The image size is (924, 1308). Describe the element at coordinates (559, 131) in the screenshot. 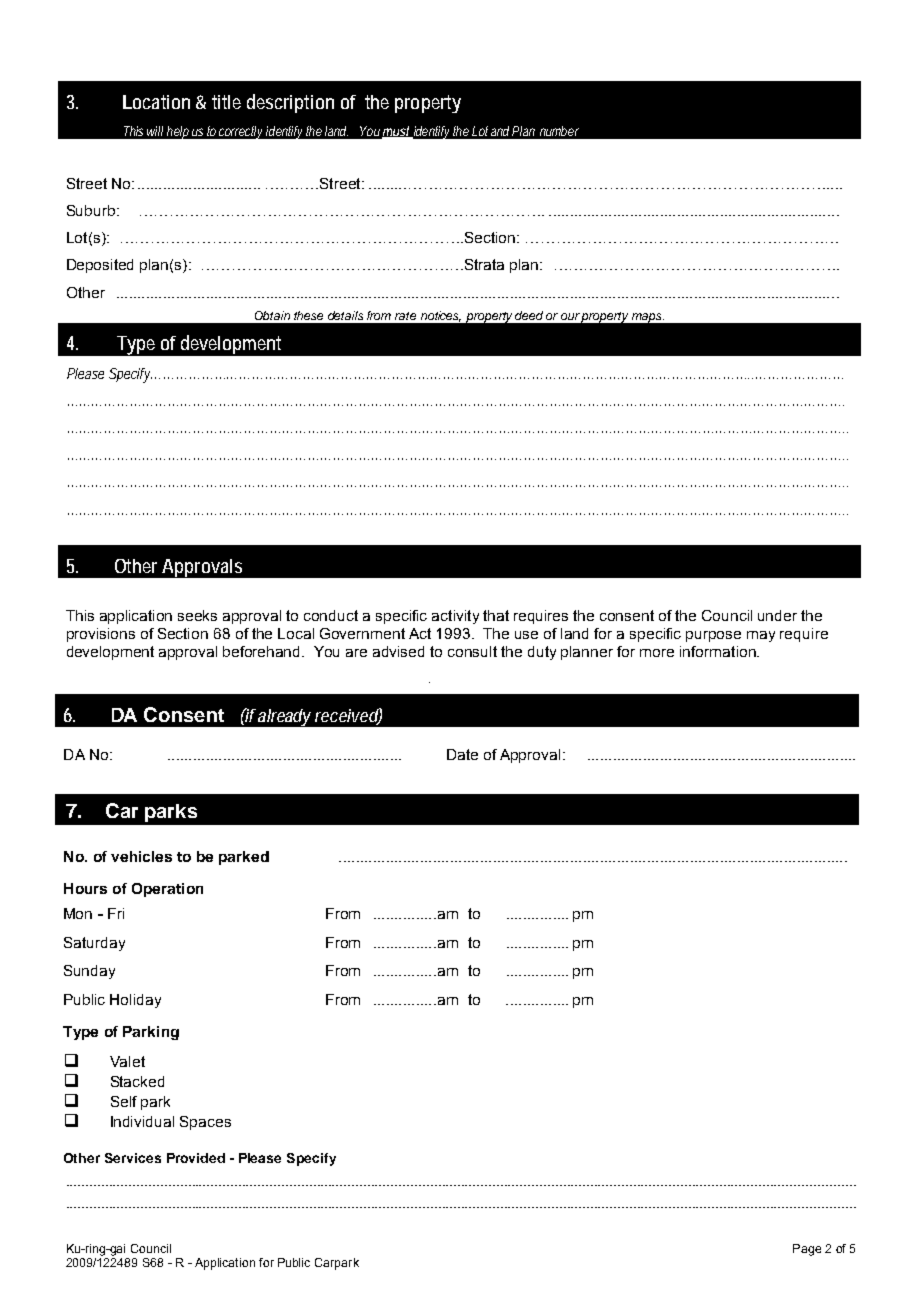

I see `number` at that location.
